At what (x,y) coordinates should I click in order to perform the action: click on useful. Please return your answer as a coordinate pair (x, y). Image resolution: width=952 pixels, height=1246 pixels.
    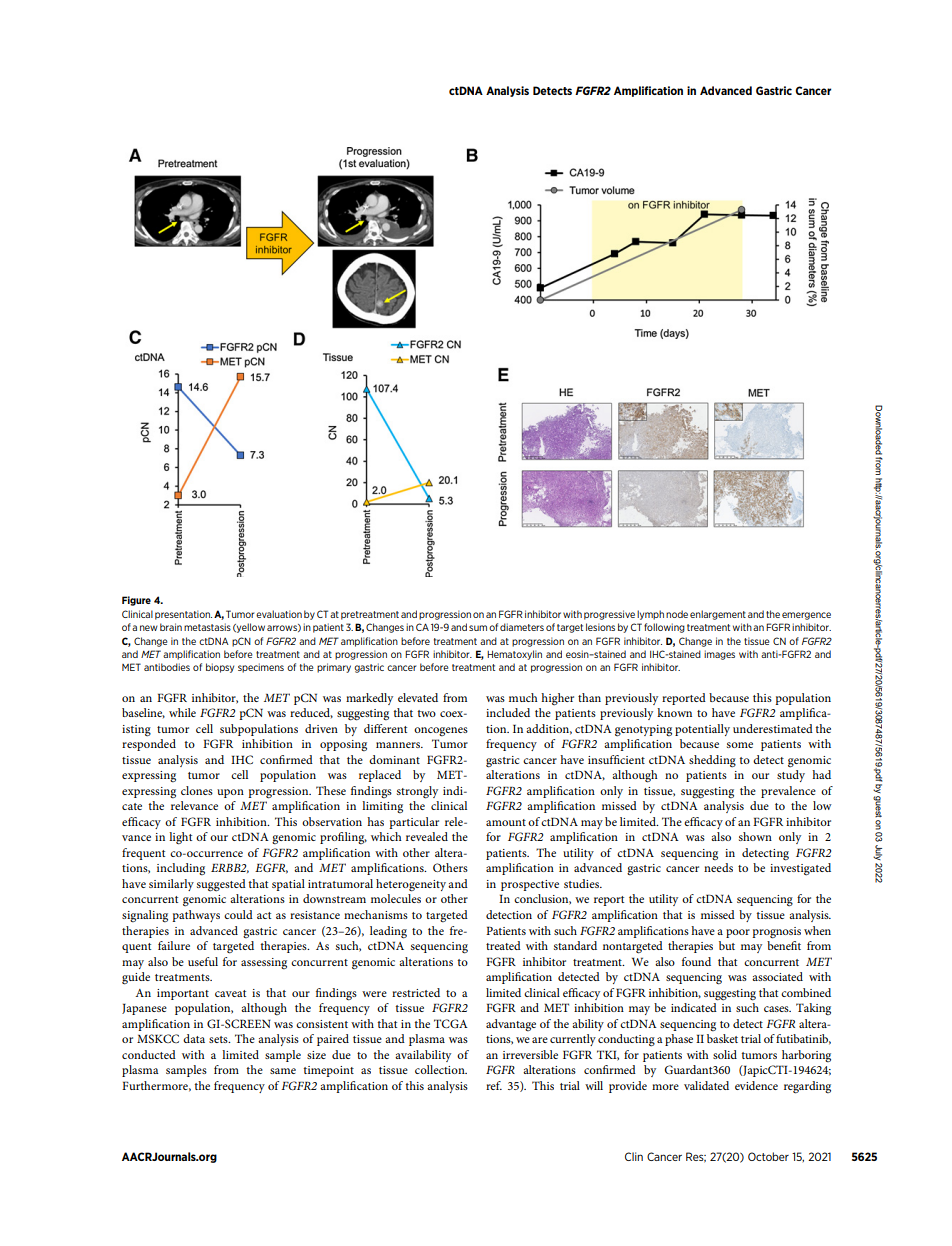
    Looking at the image, I should click on (203, 961).
